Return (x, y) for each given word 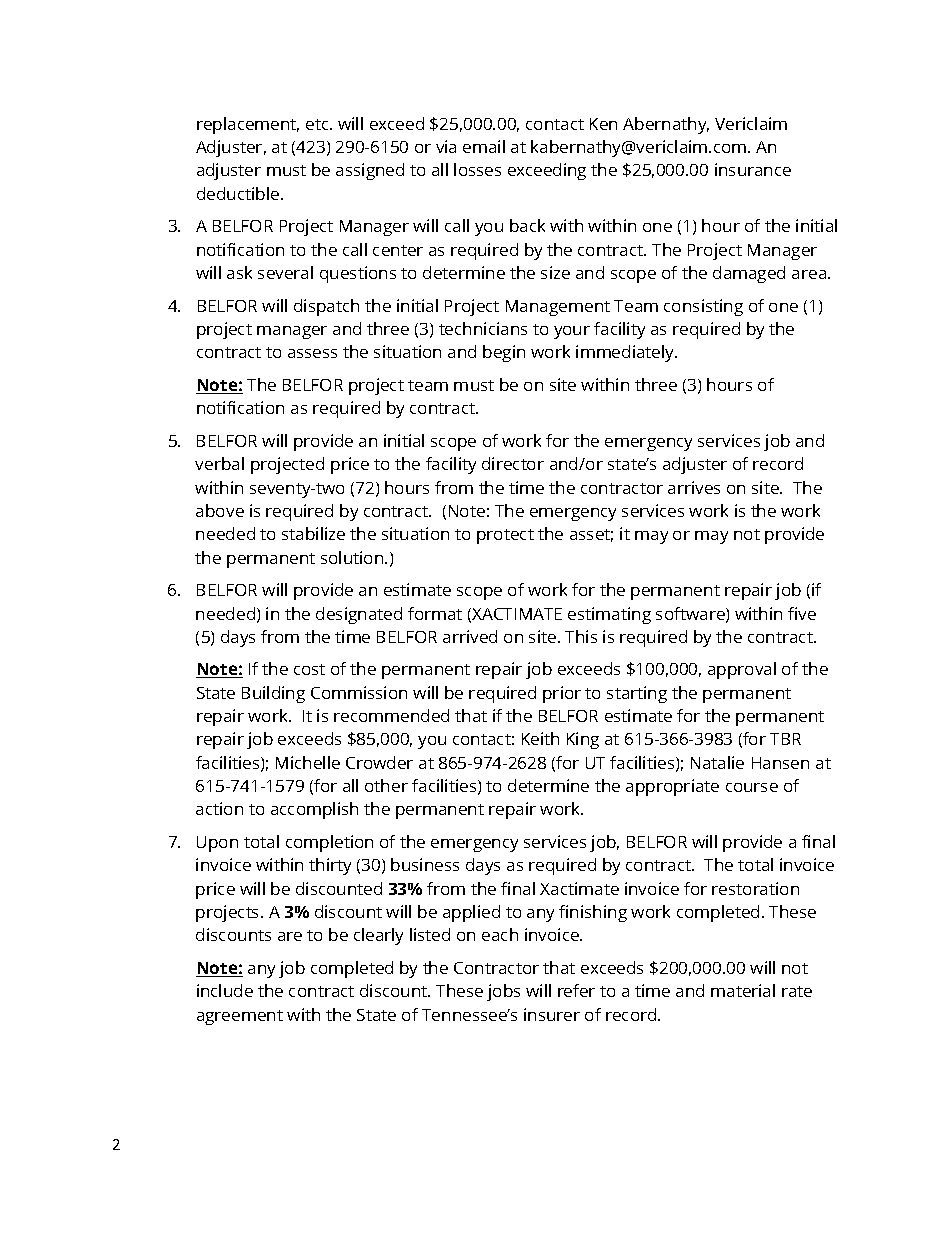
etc (318, 124)
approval (742, 670)
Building (273, 694)
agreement (240, 1017)
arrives (694, 487)
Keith (540, 738)
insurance (753, 169)
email (484, 146)
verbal (219, 463)
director (513, 463)
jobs (503, 992)
